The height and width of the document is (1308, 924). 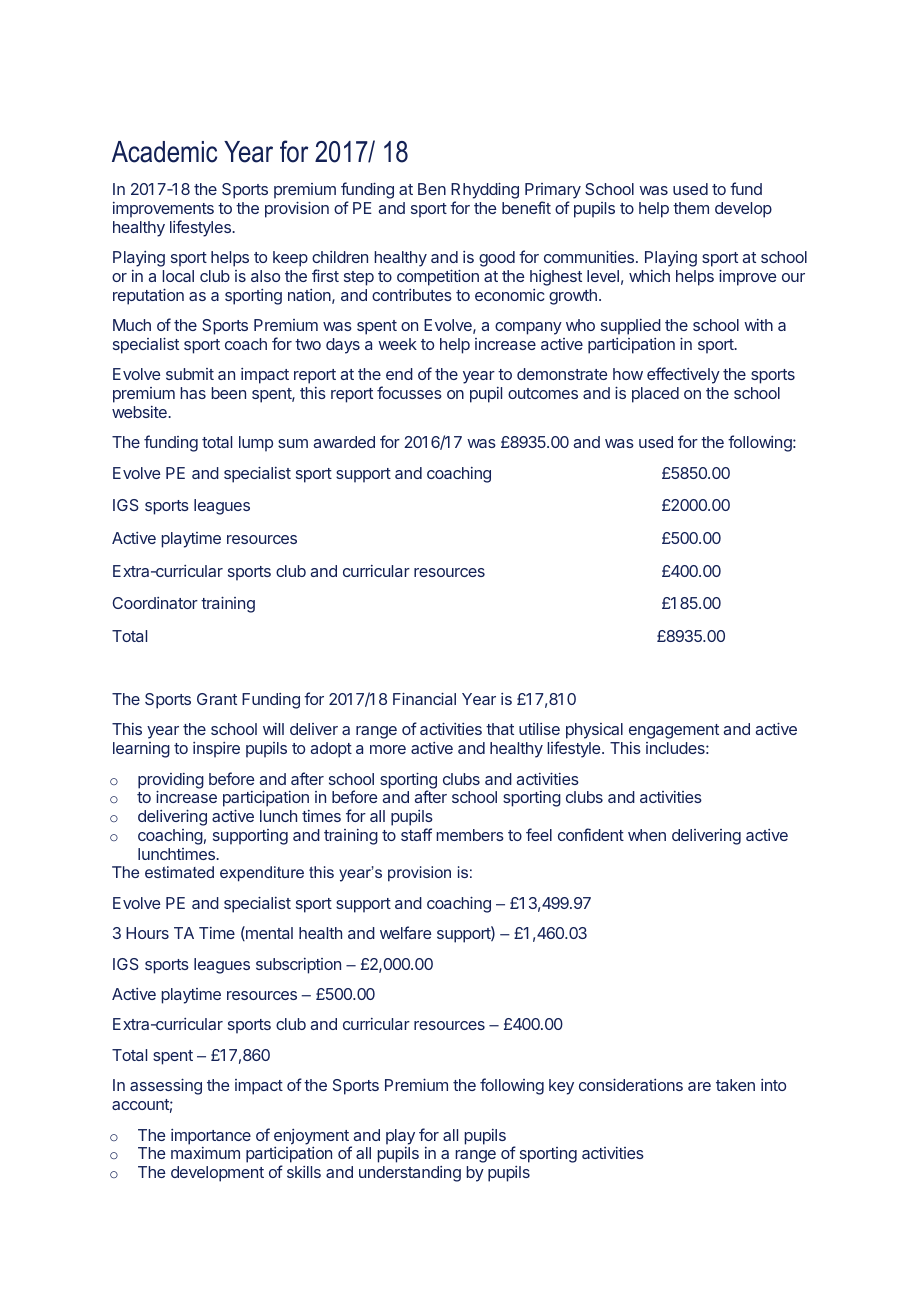 What do you see at coordinates (406, 932) in the document?
I see `welfare` at bounding box center [406, 932].
